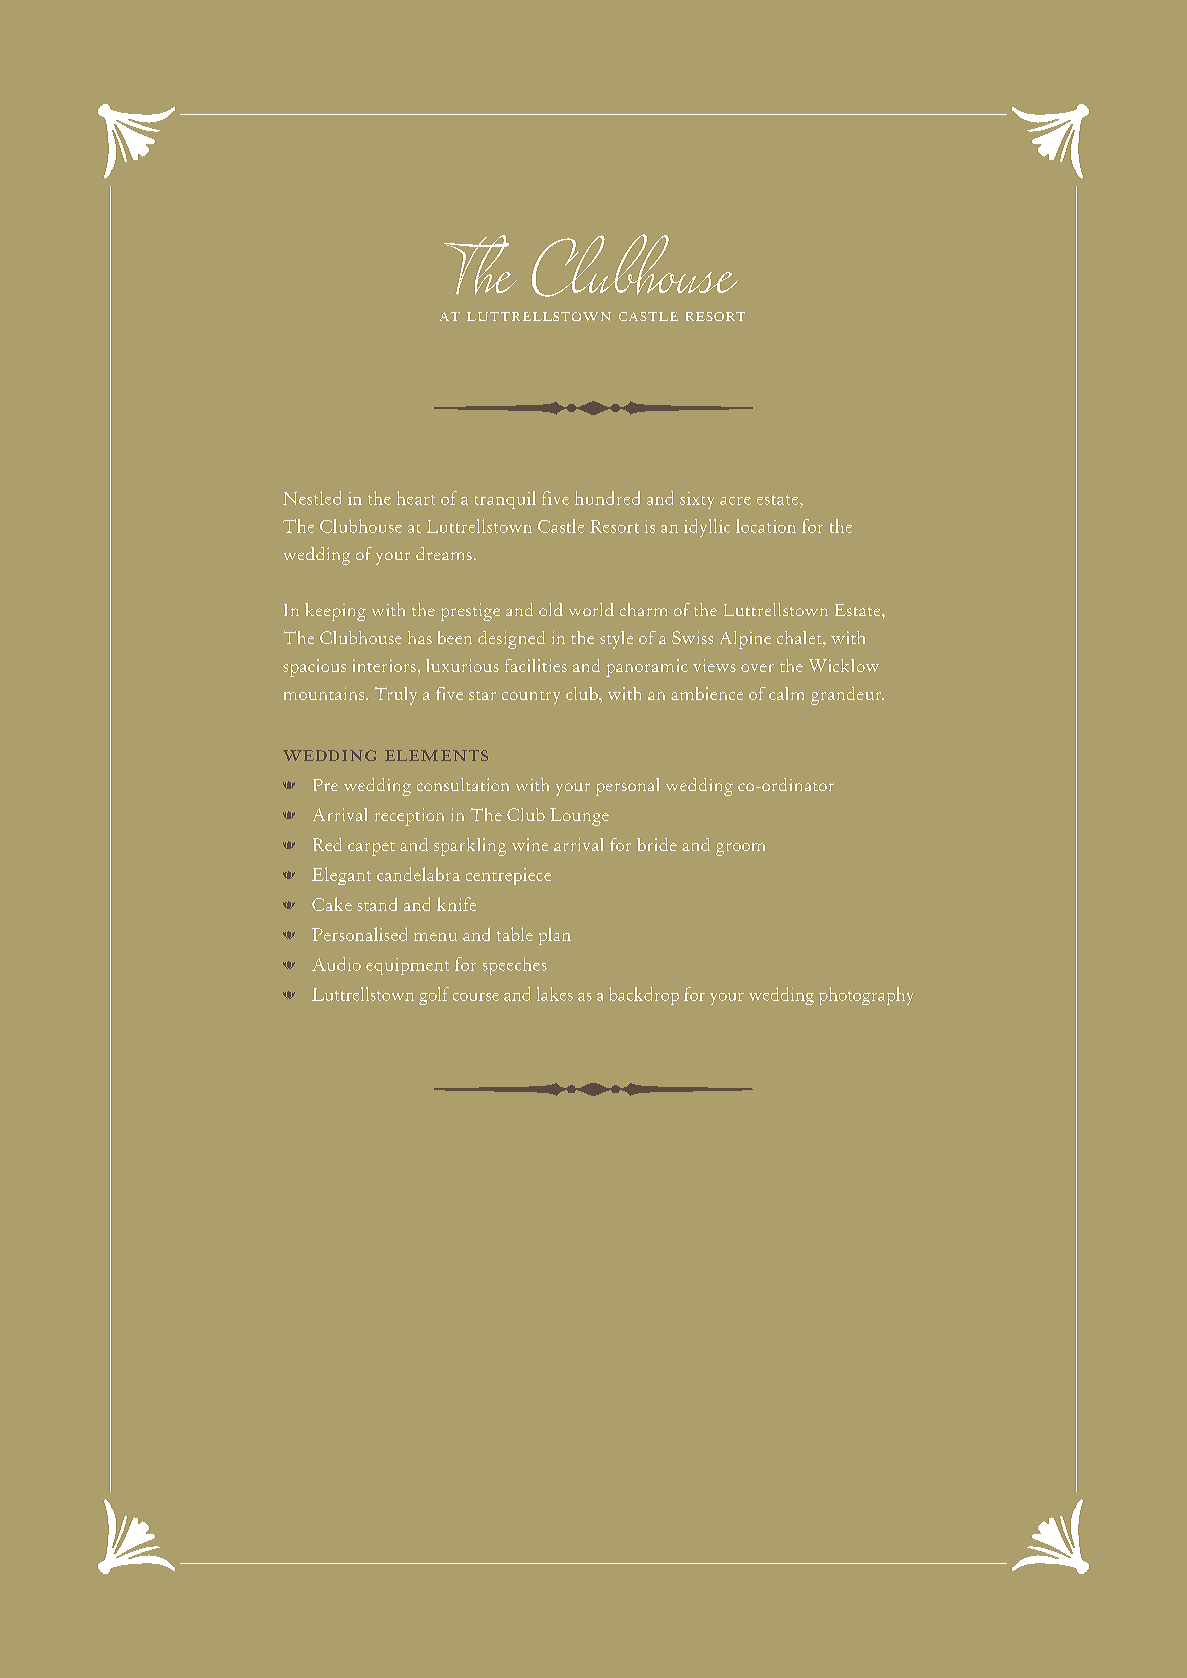 The width and height of the screenshot is (1187, 1678). What do you see at coordinates (607, 498) in the screenshot?
I see `hundred` at bounding box center [607, 498].
